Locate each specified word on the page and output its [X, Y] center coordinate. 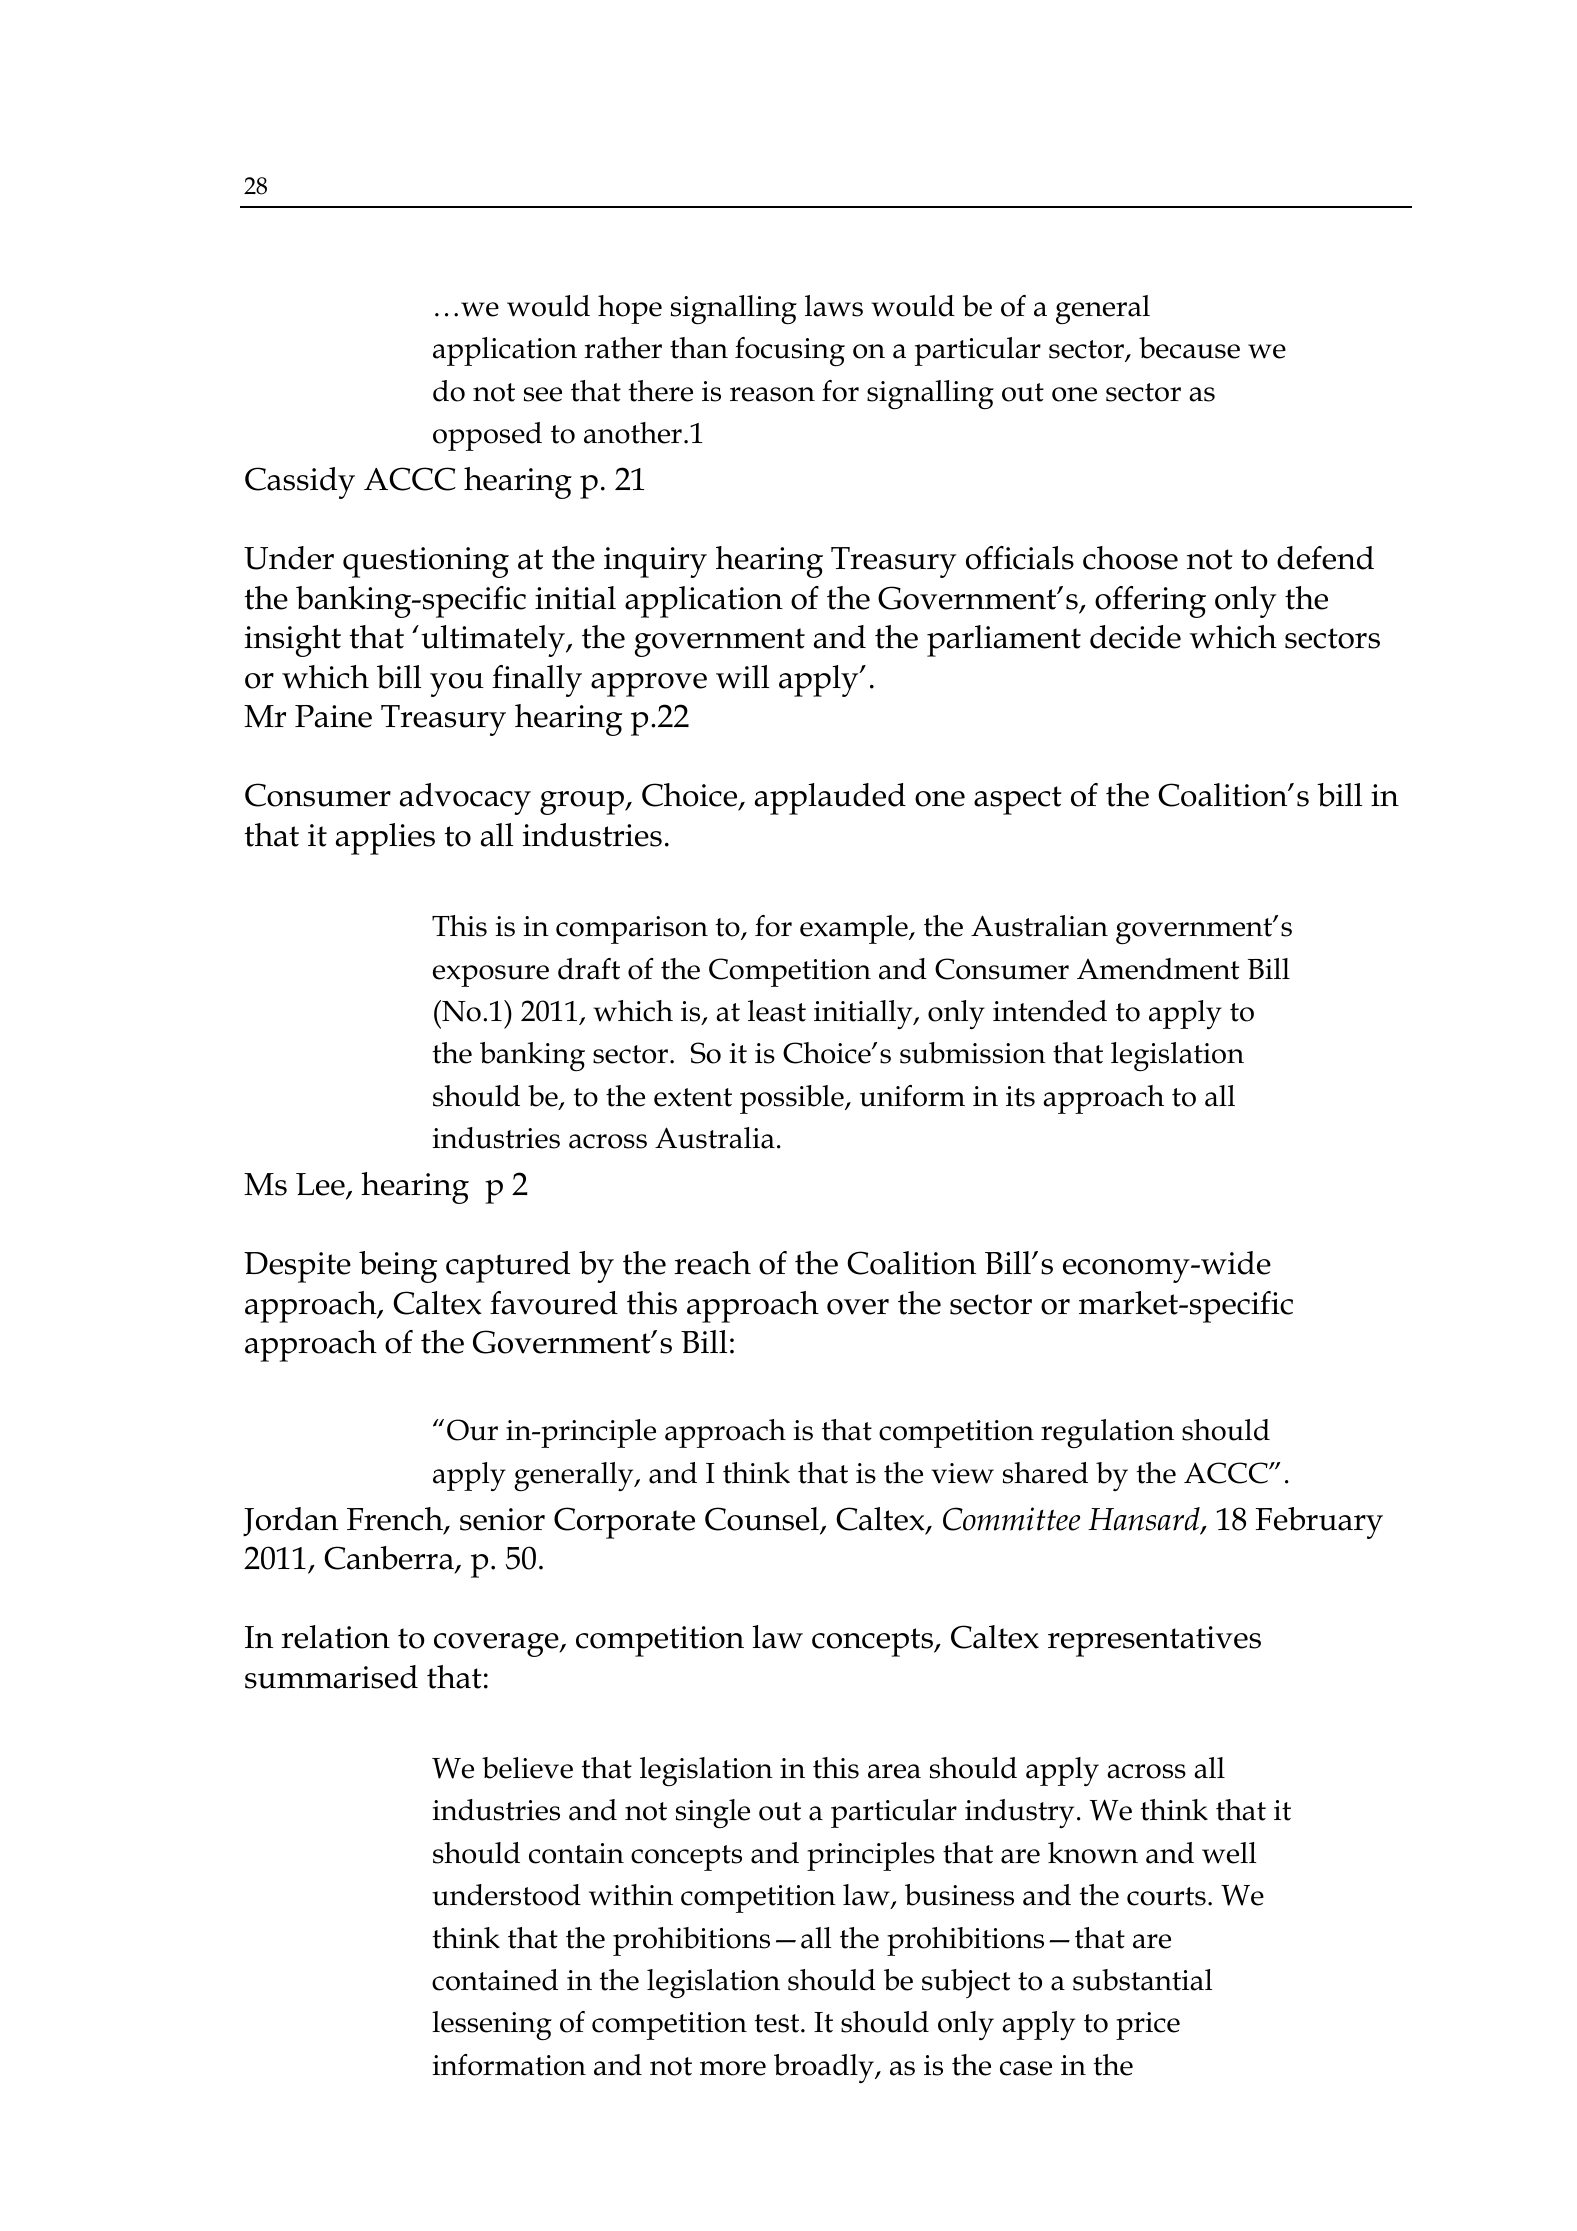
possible [793, 1099]
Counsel [763, 1520]
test [778, 2023]
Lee [321, 1186]
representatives [1154, 1641]
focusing [790, 352]
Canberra [390, 1559]
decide [1135, 637]
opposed [487, 436]
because [1189, 348]
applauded [830, 799]
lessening [492, 2026]
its [1020, 1096]
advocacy [465, 799]
